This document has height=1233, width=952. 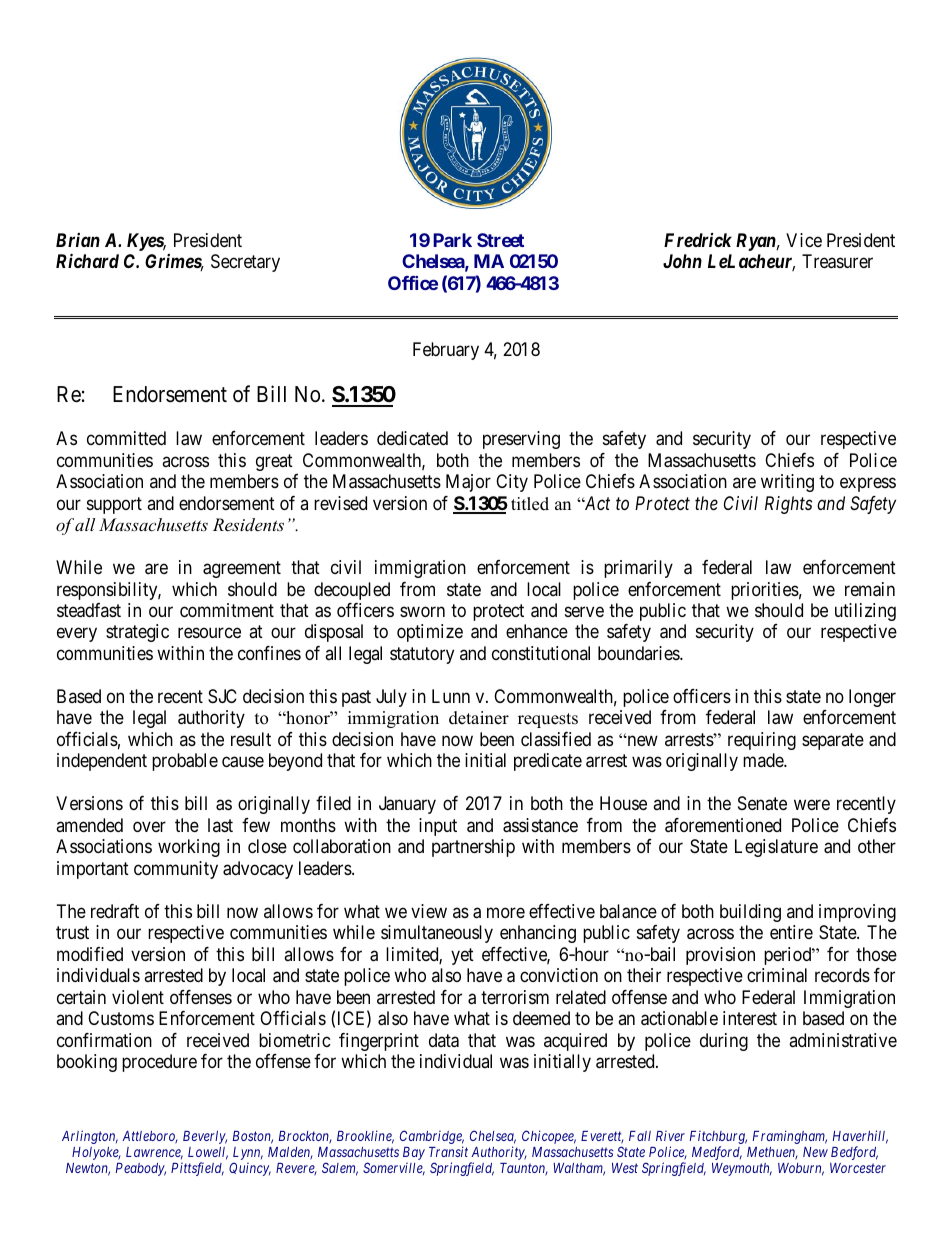 I want to click on Rights, so click(x=788, y=505).
